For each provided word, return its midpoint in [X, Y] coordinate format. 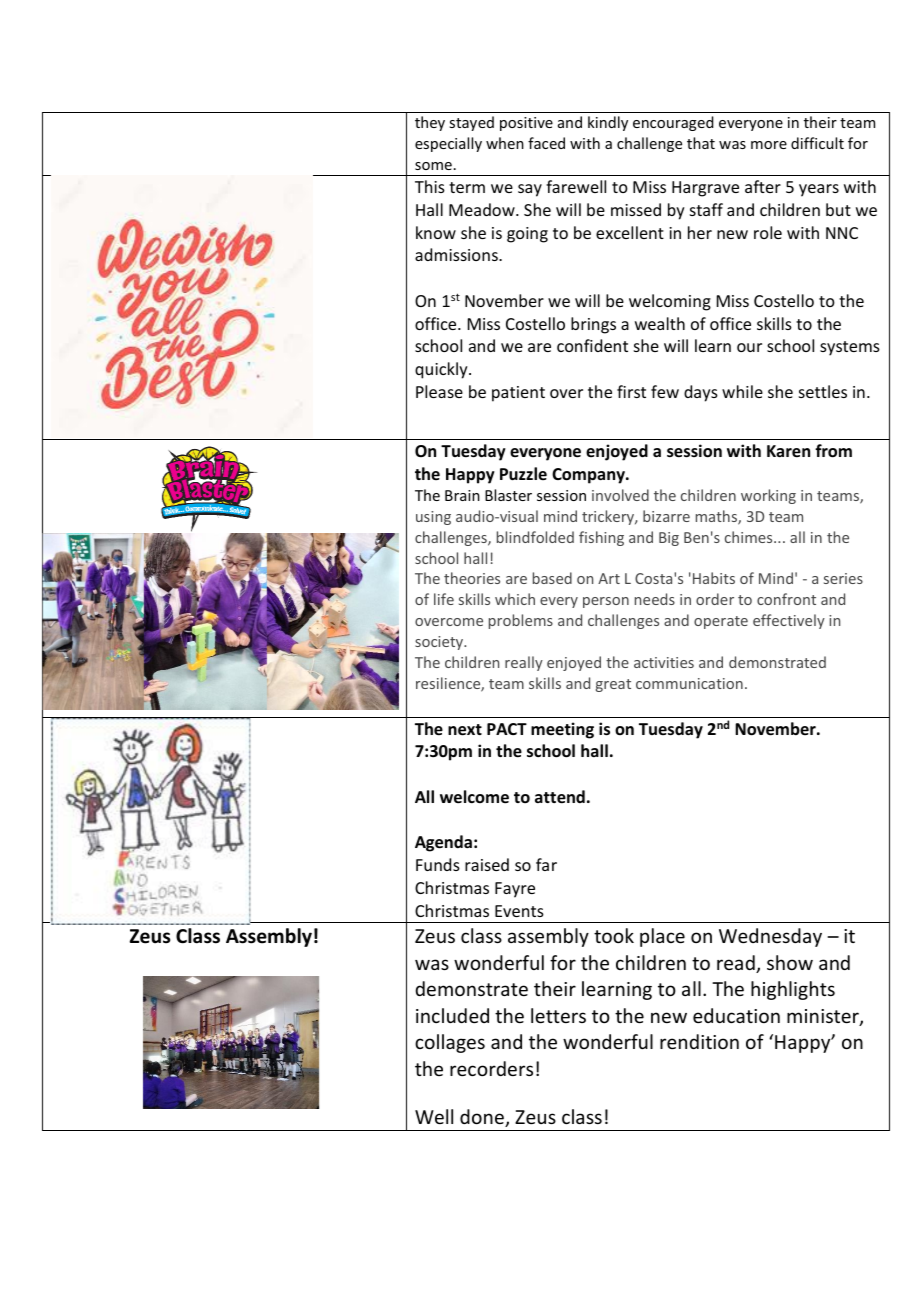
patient [518, 394]
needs [655, 599]
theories [472, 578]
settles [823, 391]
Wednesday [770, 937]
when [505, 143]
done [483, 1118]
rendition [699, 1041]
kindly [608, 123]
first [631, 391]
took [614, 935]
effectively [789, 621]
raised [487, 864]
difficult [817, 143]
